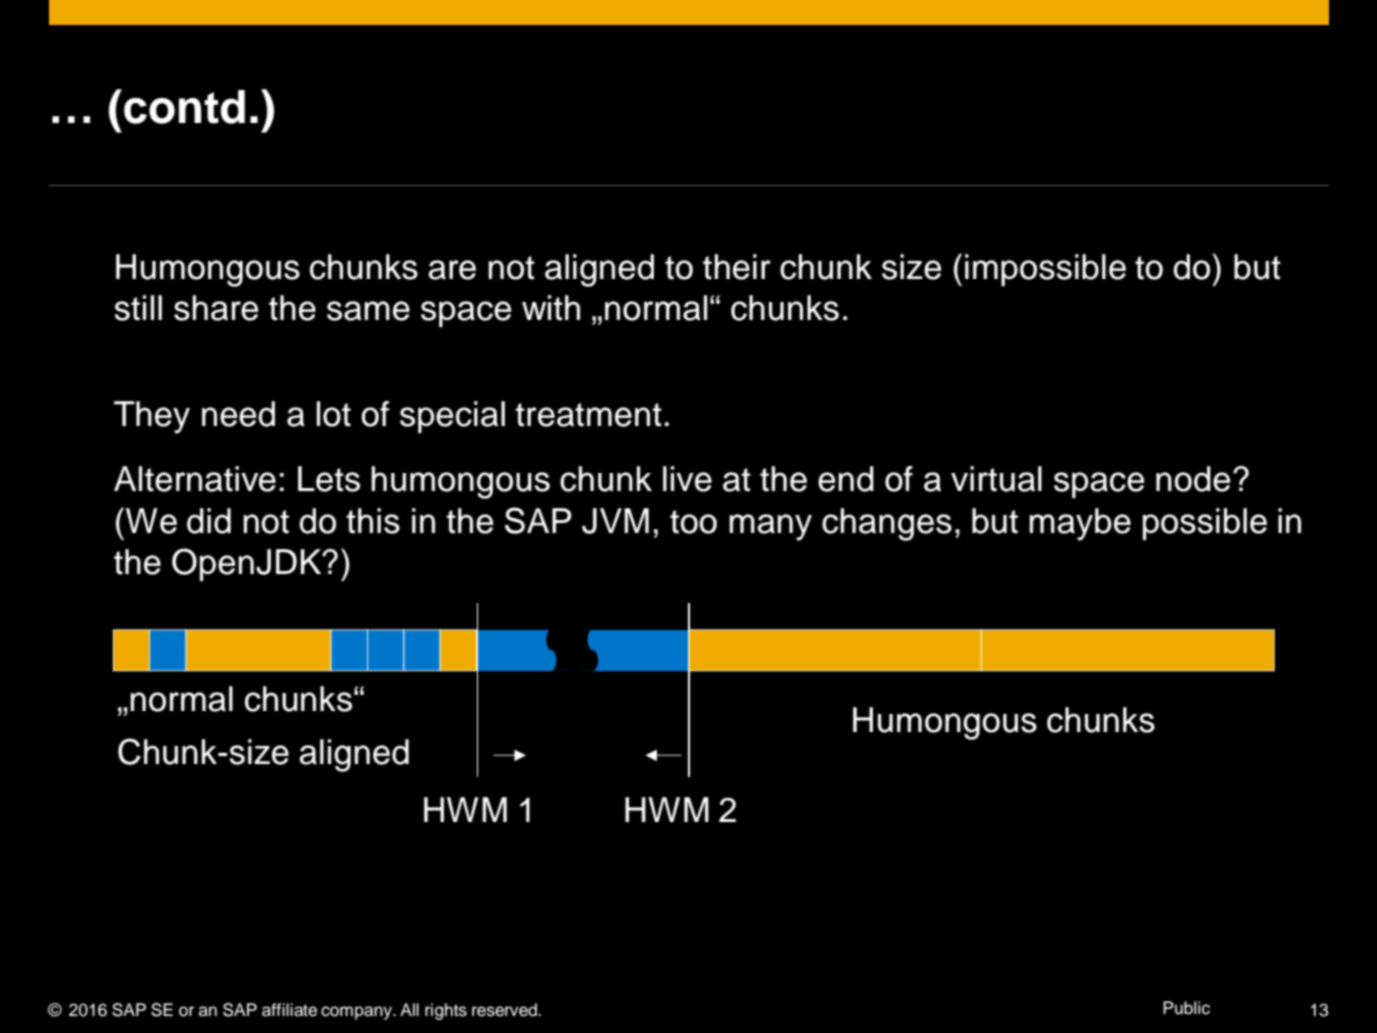  Describe the element at coordinates (1080, 524) in the screenshot. I see `maybe` at that location.
